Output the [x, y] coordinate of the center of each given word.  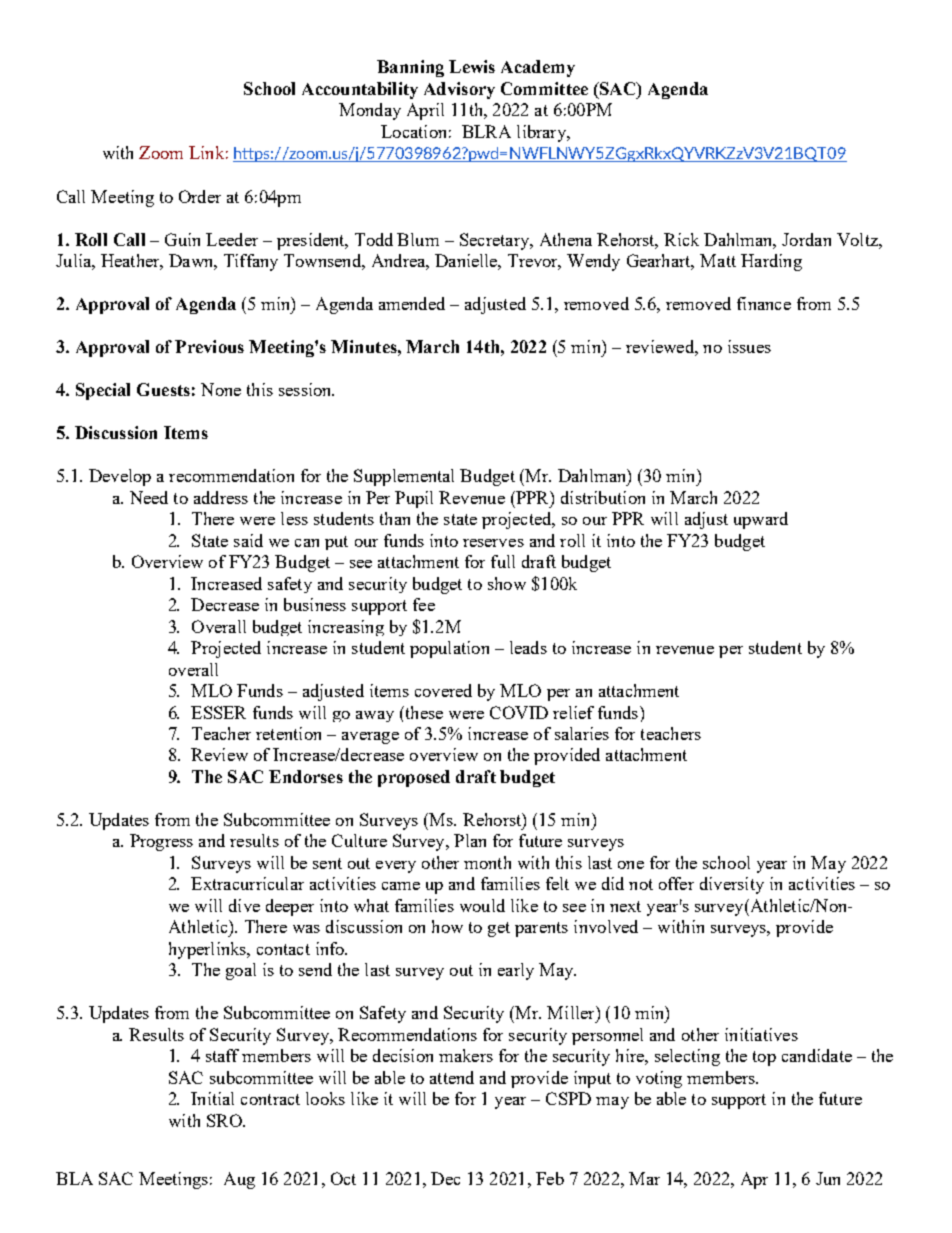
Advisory [459, 90]
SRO [225, 1120]
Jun [828, 1178]
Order [200, 196]
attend [452, 1077]
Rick [681, 239]
